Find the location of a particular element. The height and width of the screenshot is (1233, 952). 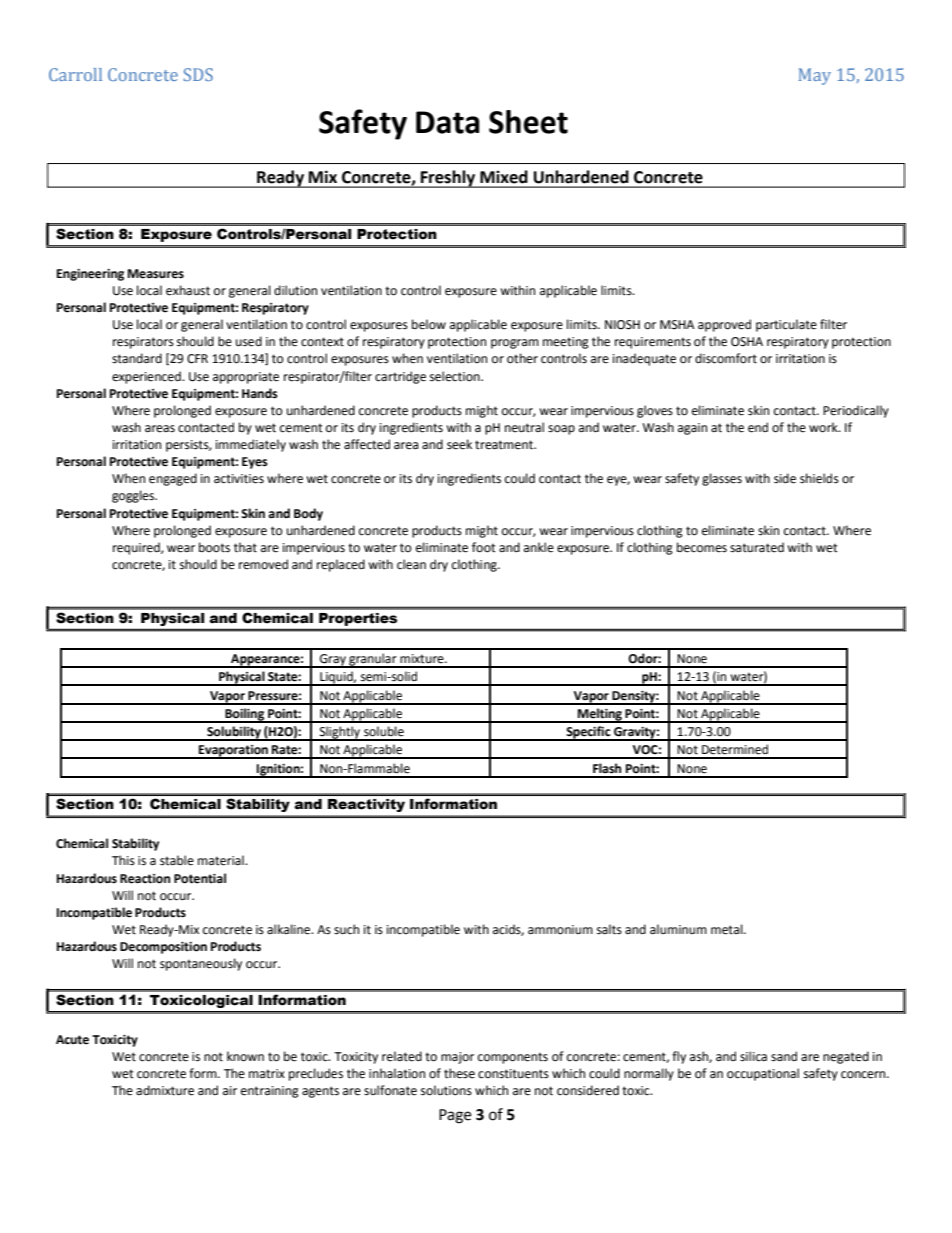

Flash is located at coordinates (607, 768).
